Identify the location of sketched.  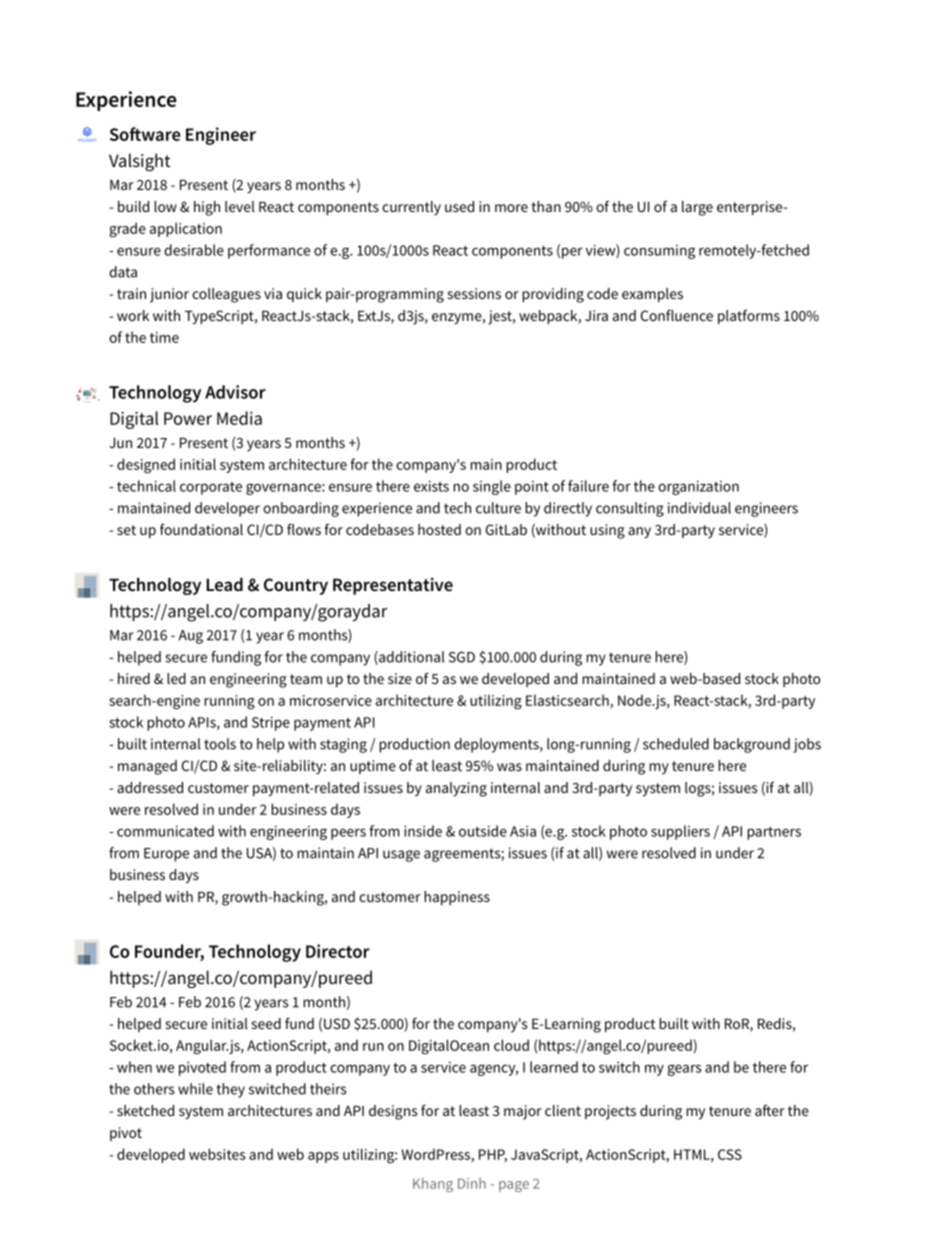
(145, 1110).
